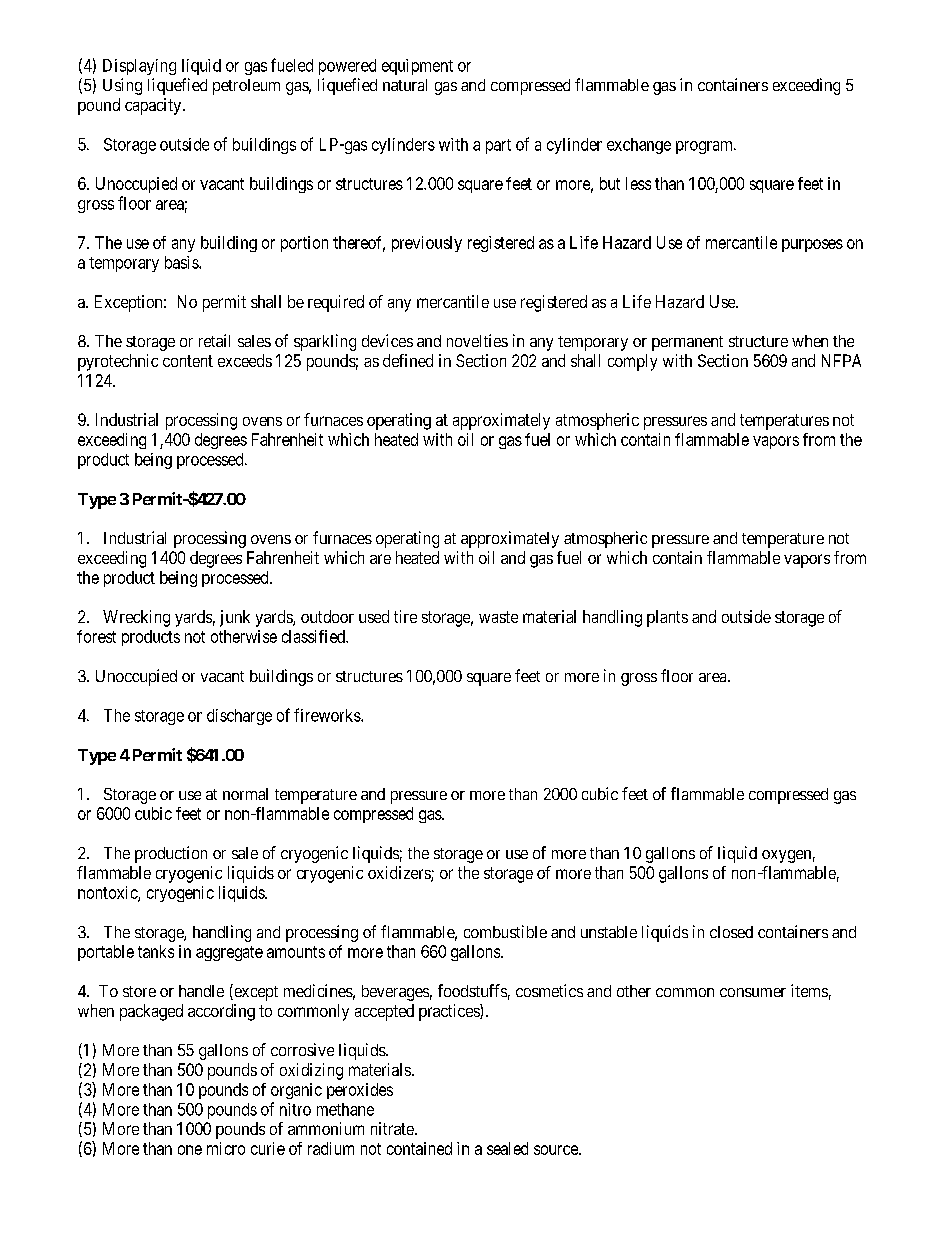 This screenshot has height=1233, width=952. What do you see at coordinates (498, 617) in the screenshot?
I see `waste` at bounding box center [498, 617].
